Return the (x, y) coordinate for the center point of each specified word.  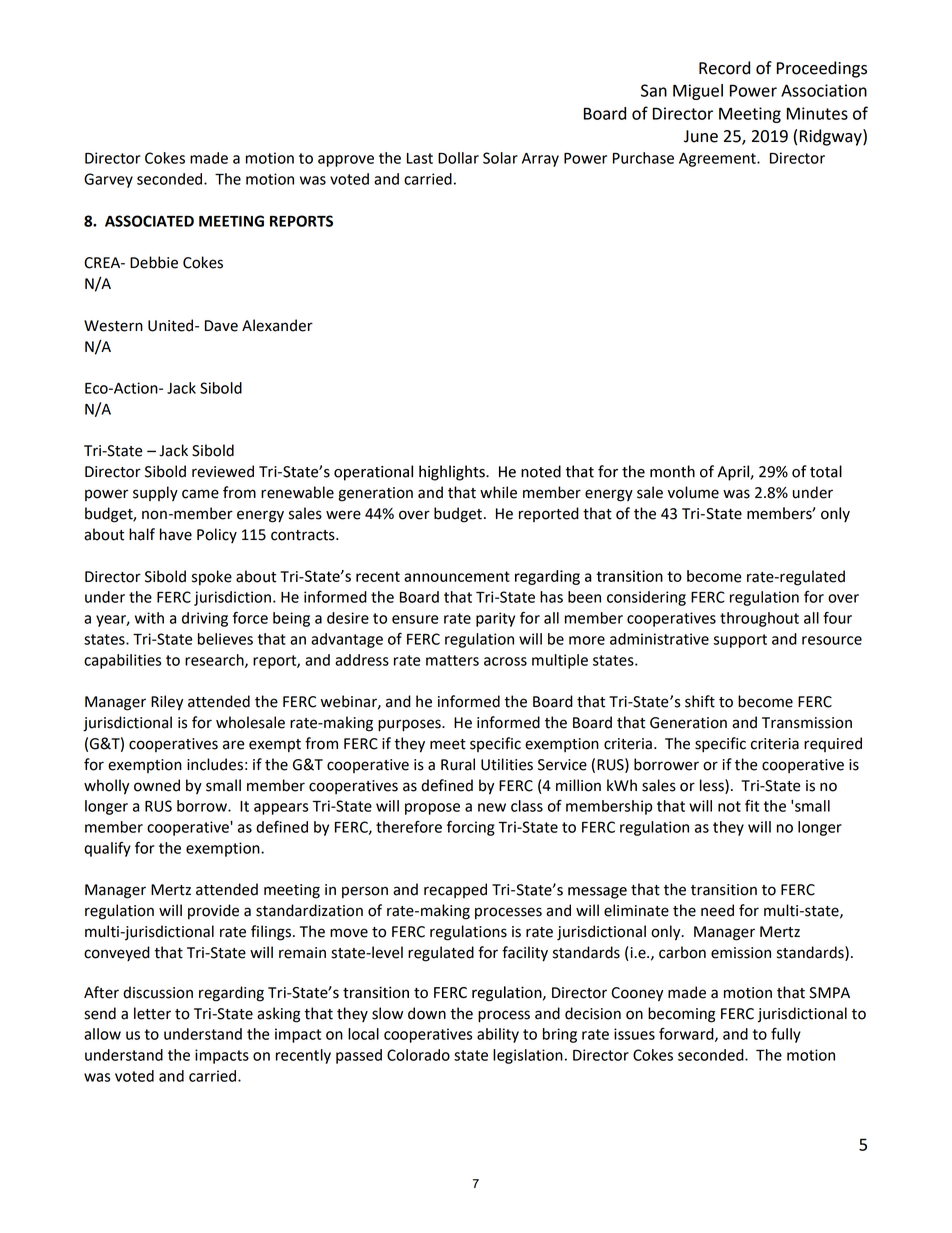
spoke (212, 577)
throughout (759, 619)
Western (113, 326)
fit (752, 806)
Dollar (458, 158)
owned (157, 785)
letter (152, 1013)
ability (498, 1035)
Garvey (108, 180)
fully (786, 1035)
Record (724, 68)
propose (432, 809)
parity (495, 619)
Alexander (277, 325)
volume (693, 492)
